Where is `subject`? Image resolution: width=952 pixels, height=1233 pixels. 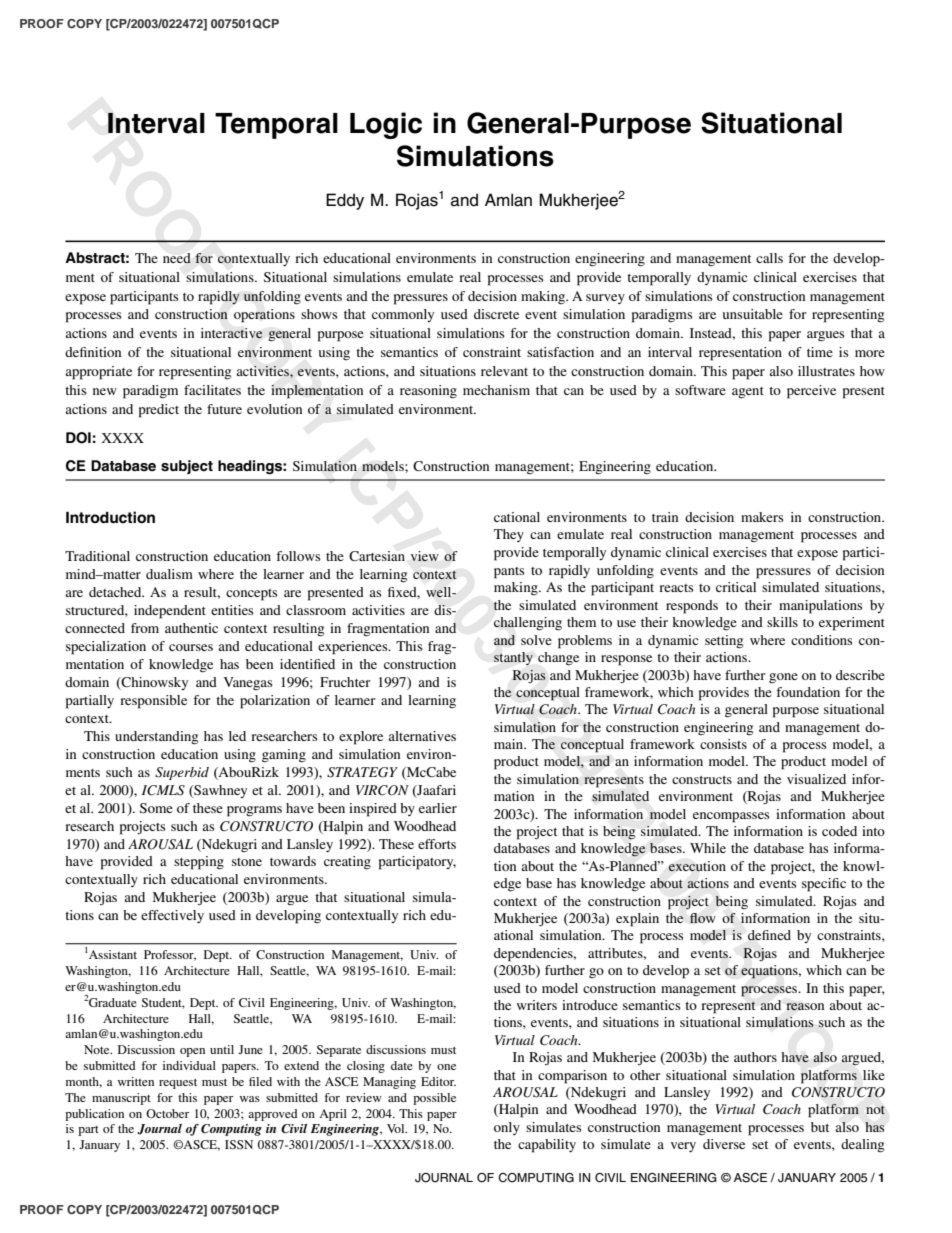
subject is located at coordinates (187, 467).
